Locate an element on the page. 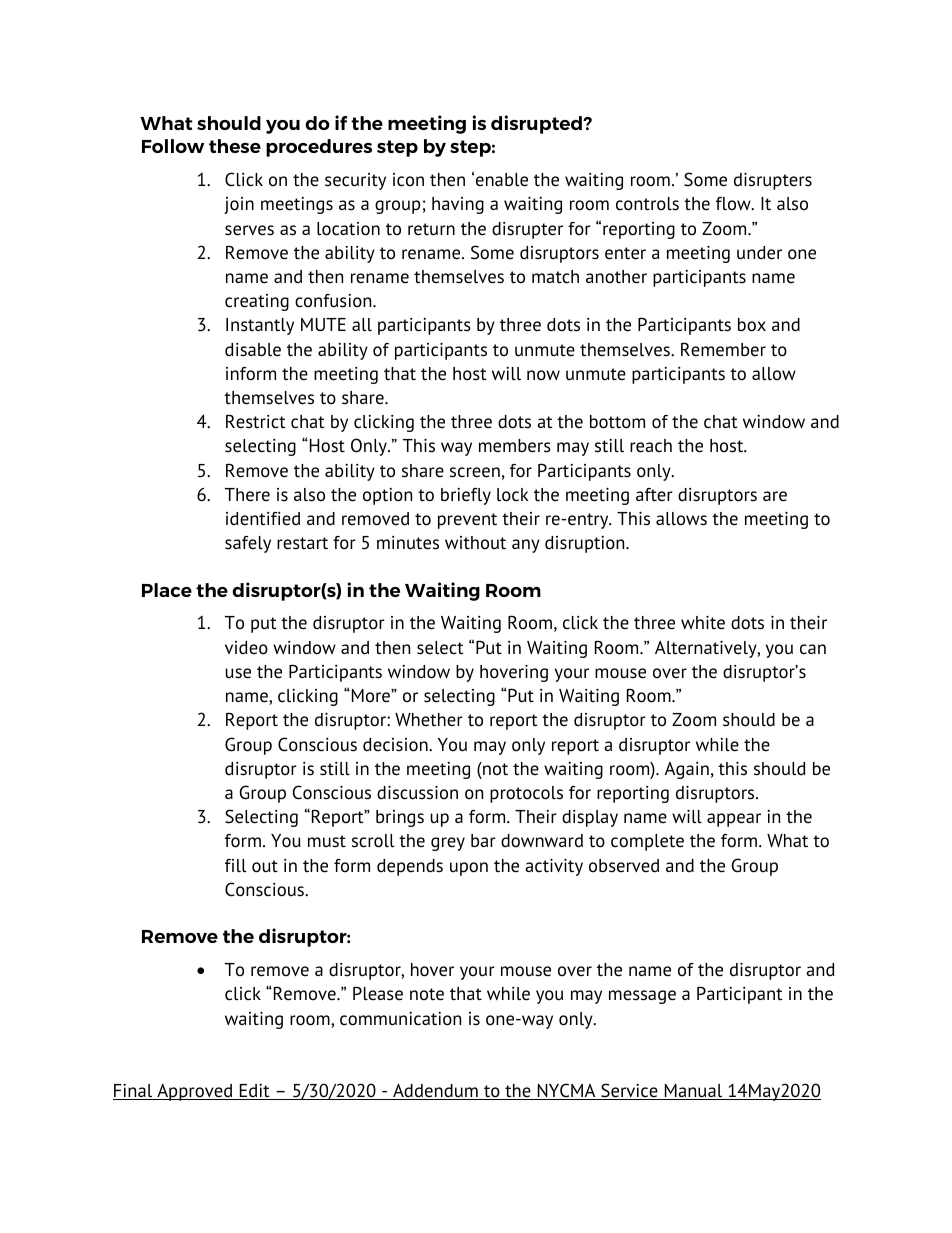  these is located at coordinates (235, 146).
